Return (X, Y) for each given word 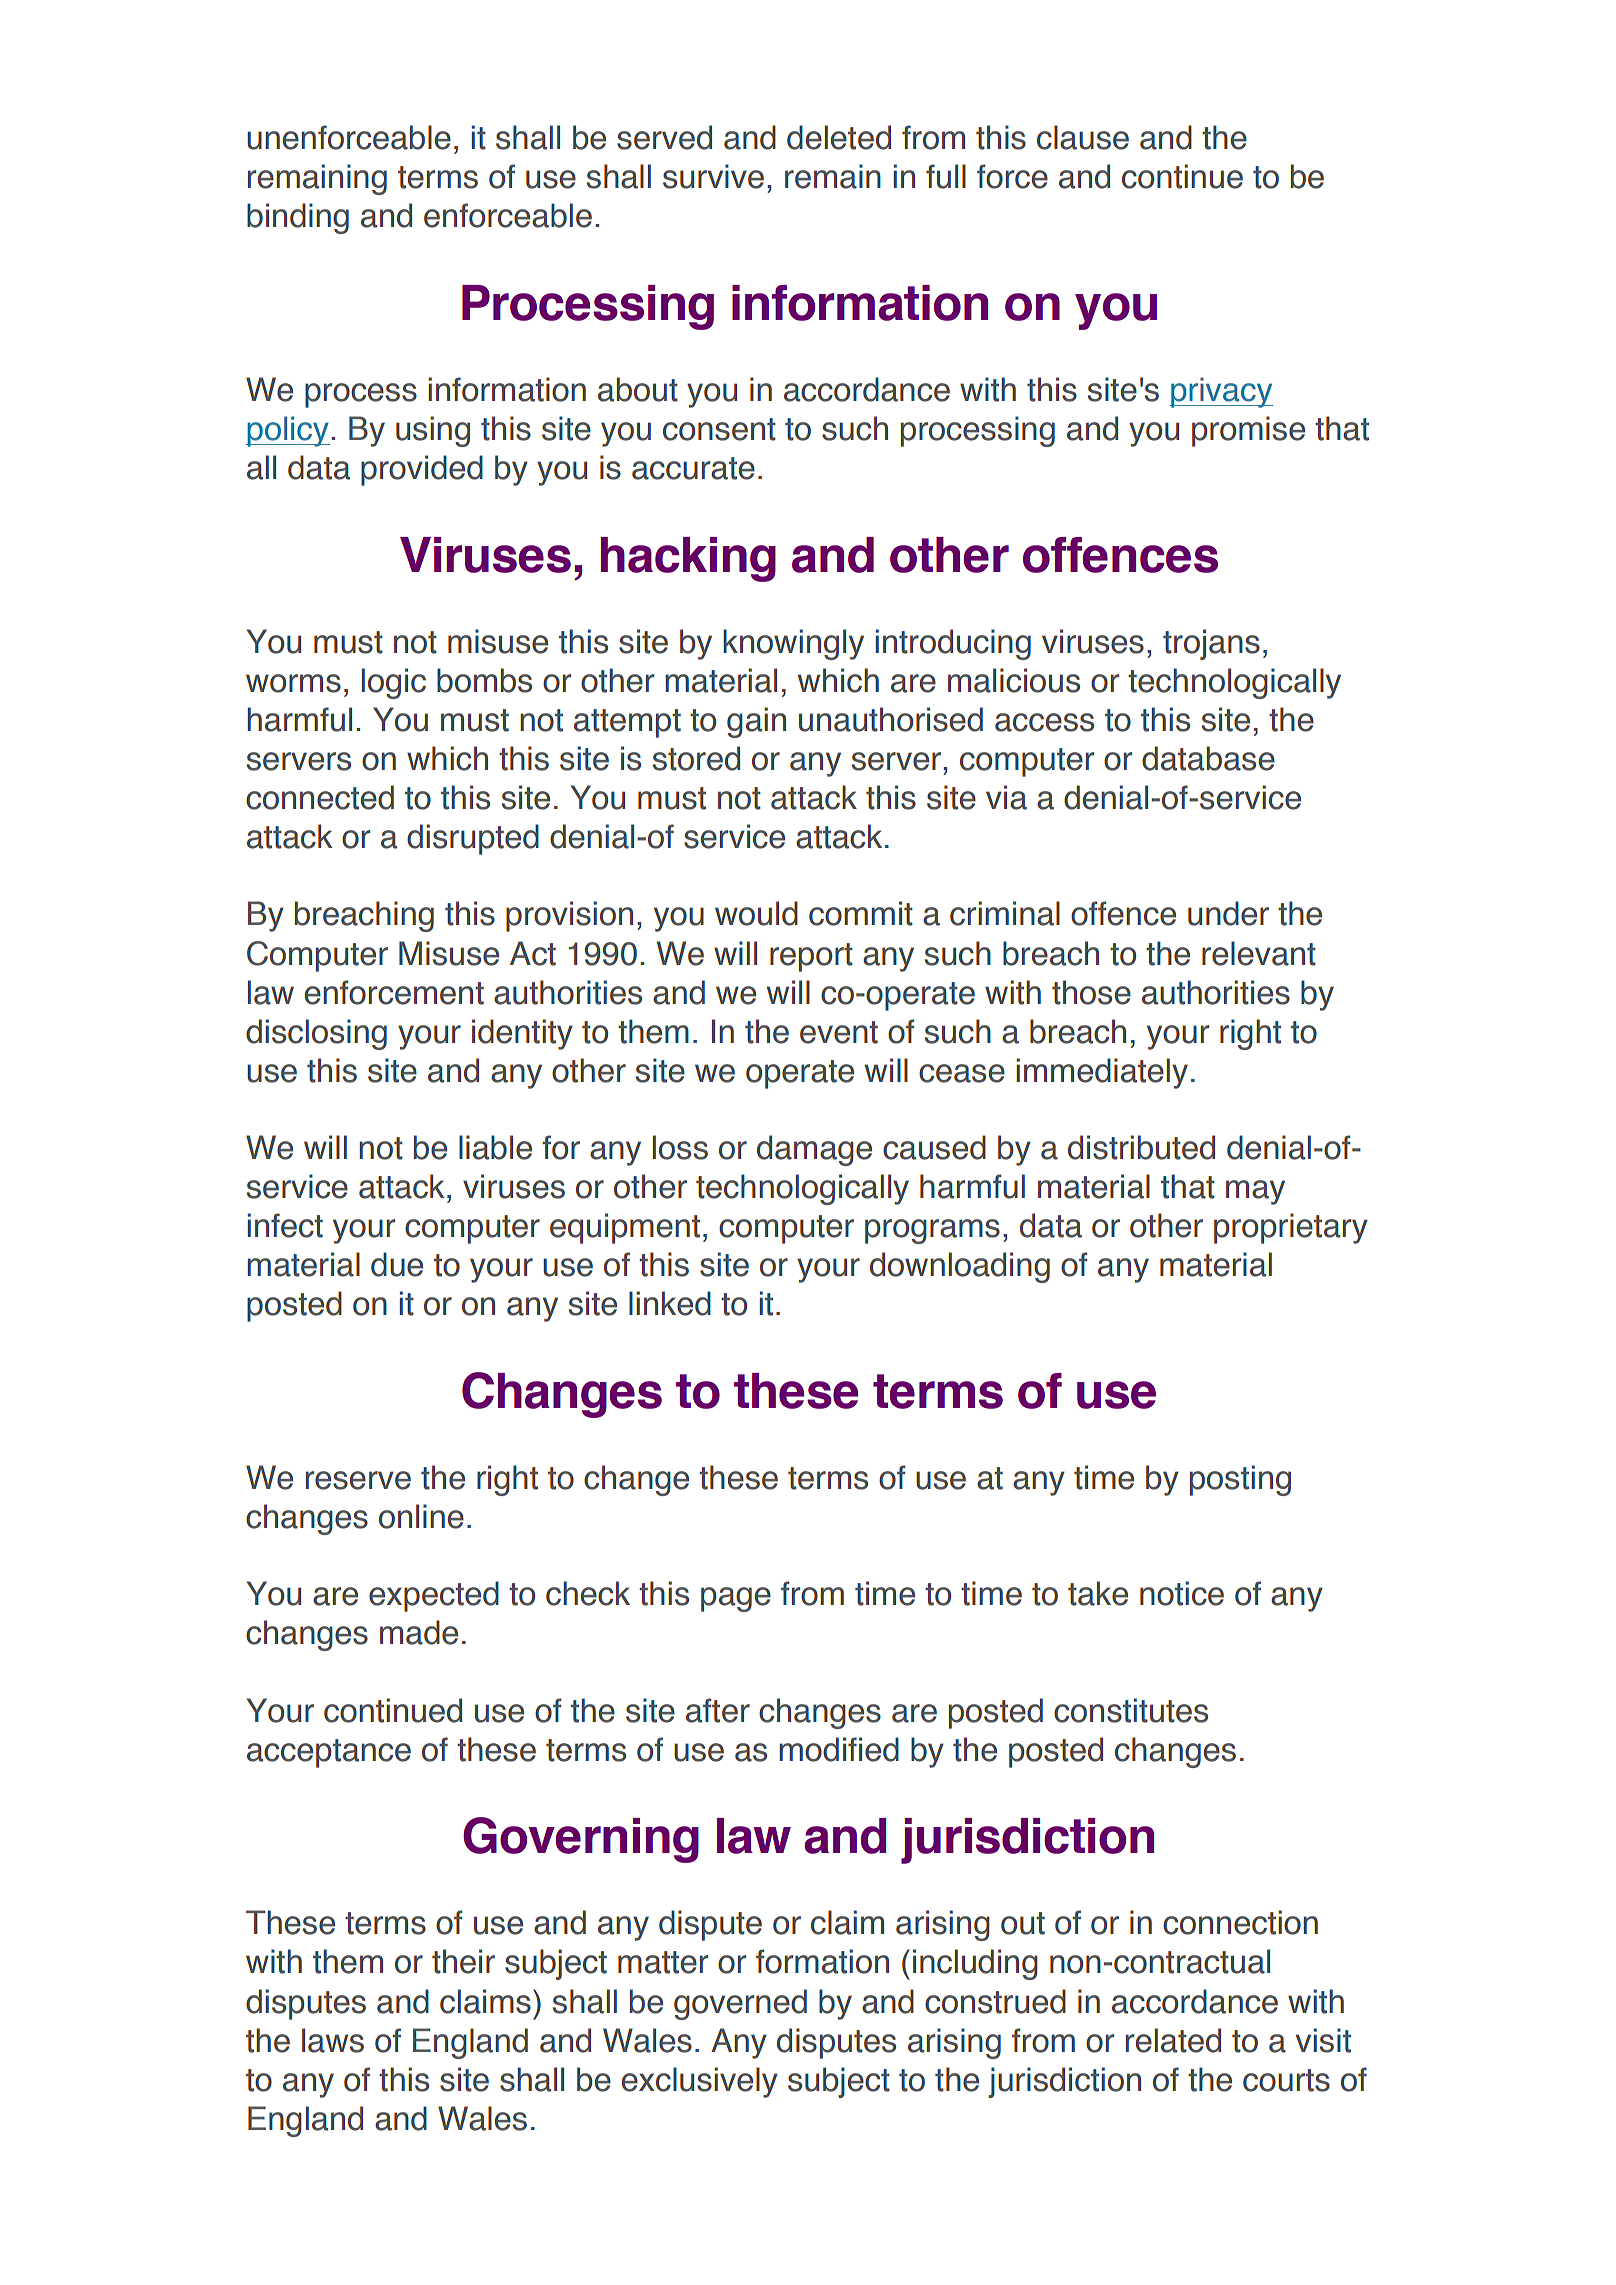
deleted (839, 137)
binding (298, 218)
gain (756, 722)
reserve (358, 1480)
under (1228, 913)
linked (670, 1303)
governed (740, 2004)
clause (1083, 137)
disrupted (473, 839)
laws (333, 2040)
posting (1240, 1480)
